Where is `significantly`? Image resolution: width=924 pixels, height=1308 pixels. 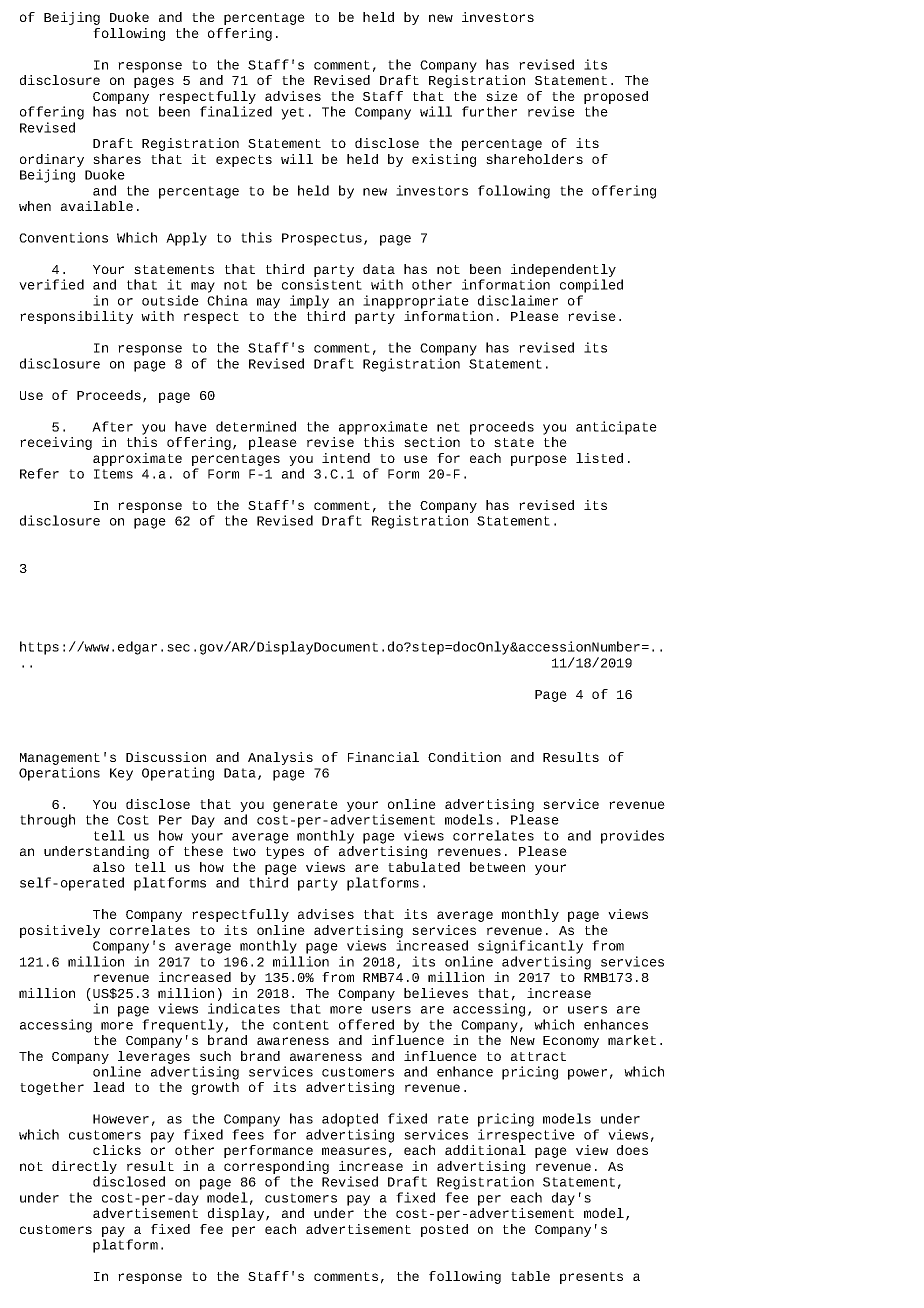 significantly is located at coordinates (530, 947).
